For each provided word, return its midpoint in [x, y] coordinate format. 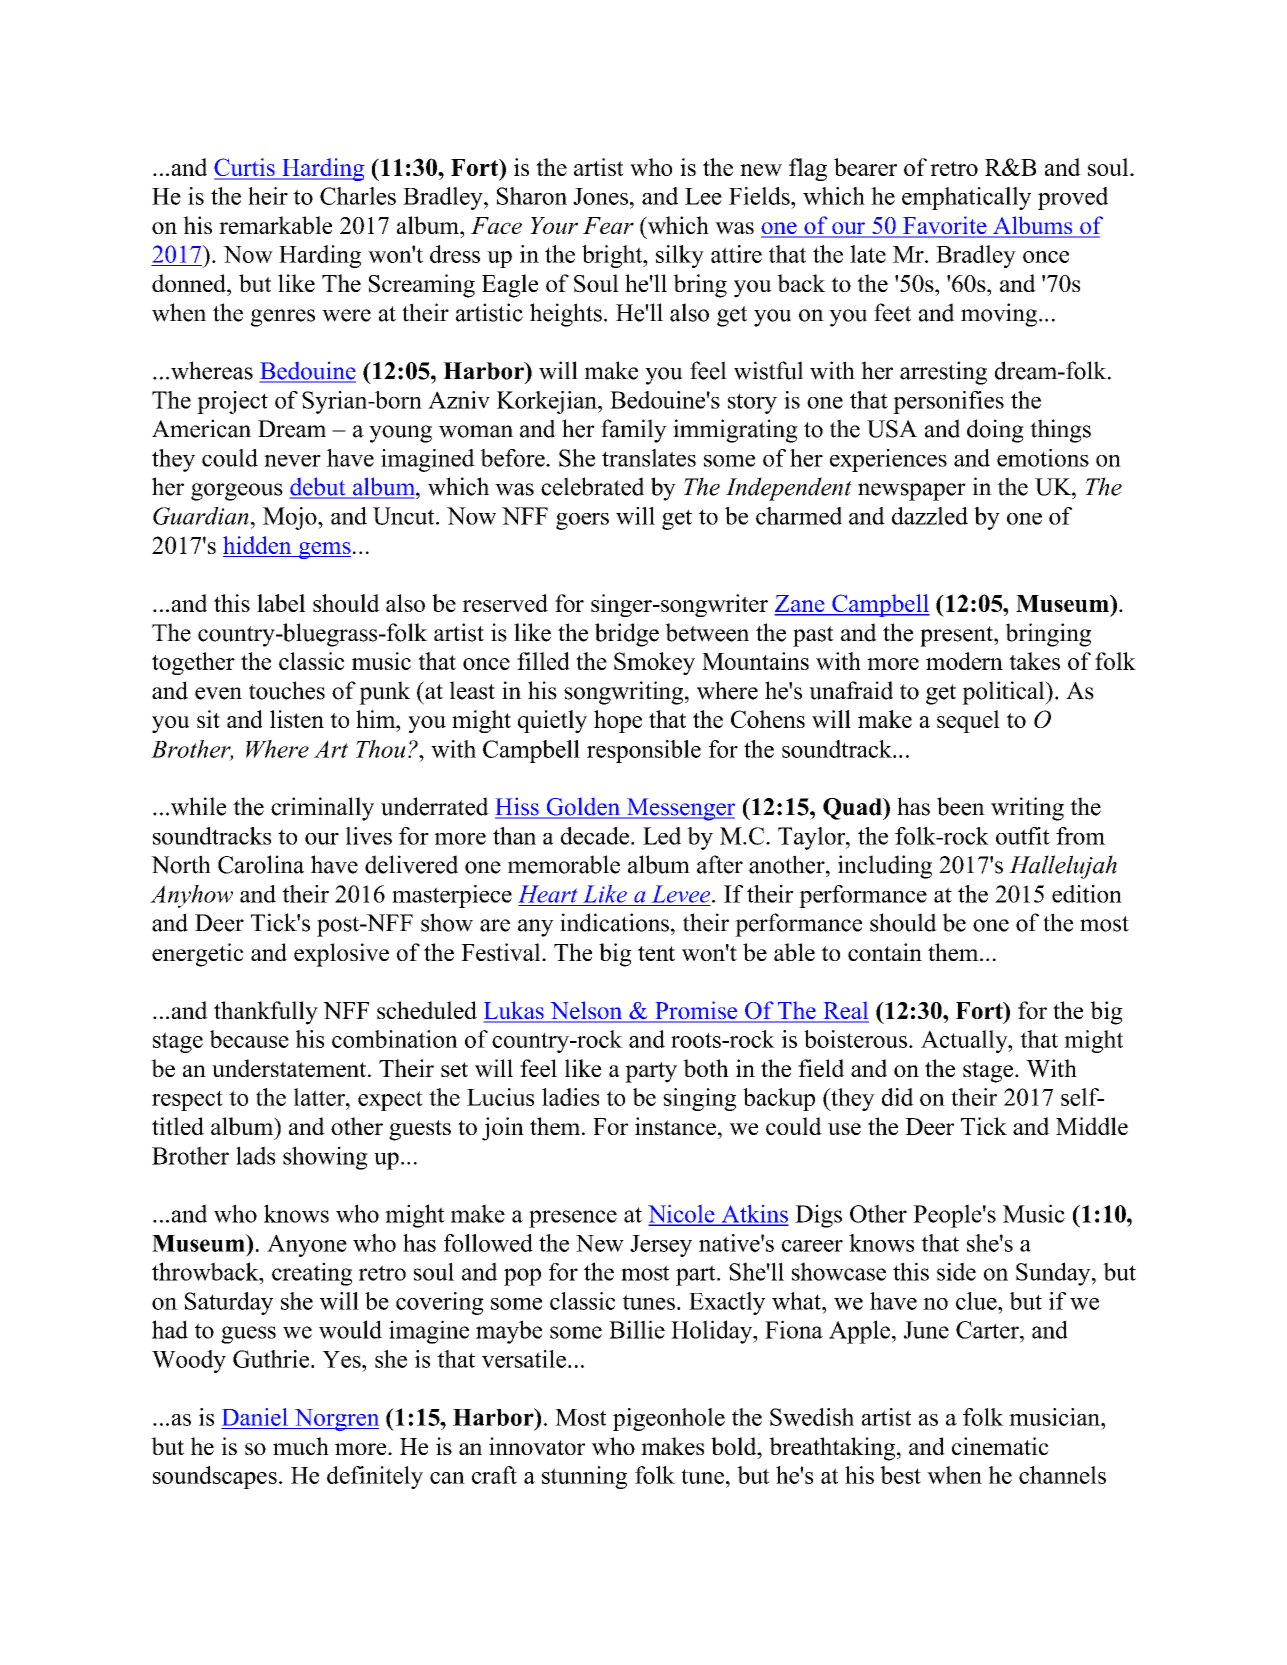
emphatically [966, 198]
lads [255, 1155]
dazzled [930, 516]
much [301, 1446]
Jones [600, 196]
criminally [322, 809]
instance [675, 1126]
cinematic [1000, 1446]
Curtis [245, 168]
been [961, 806]
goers [582, 521]
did [898, 1097]
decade [596, 836]
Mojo [291, 518]
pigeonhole [669, 1419]
